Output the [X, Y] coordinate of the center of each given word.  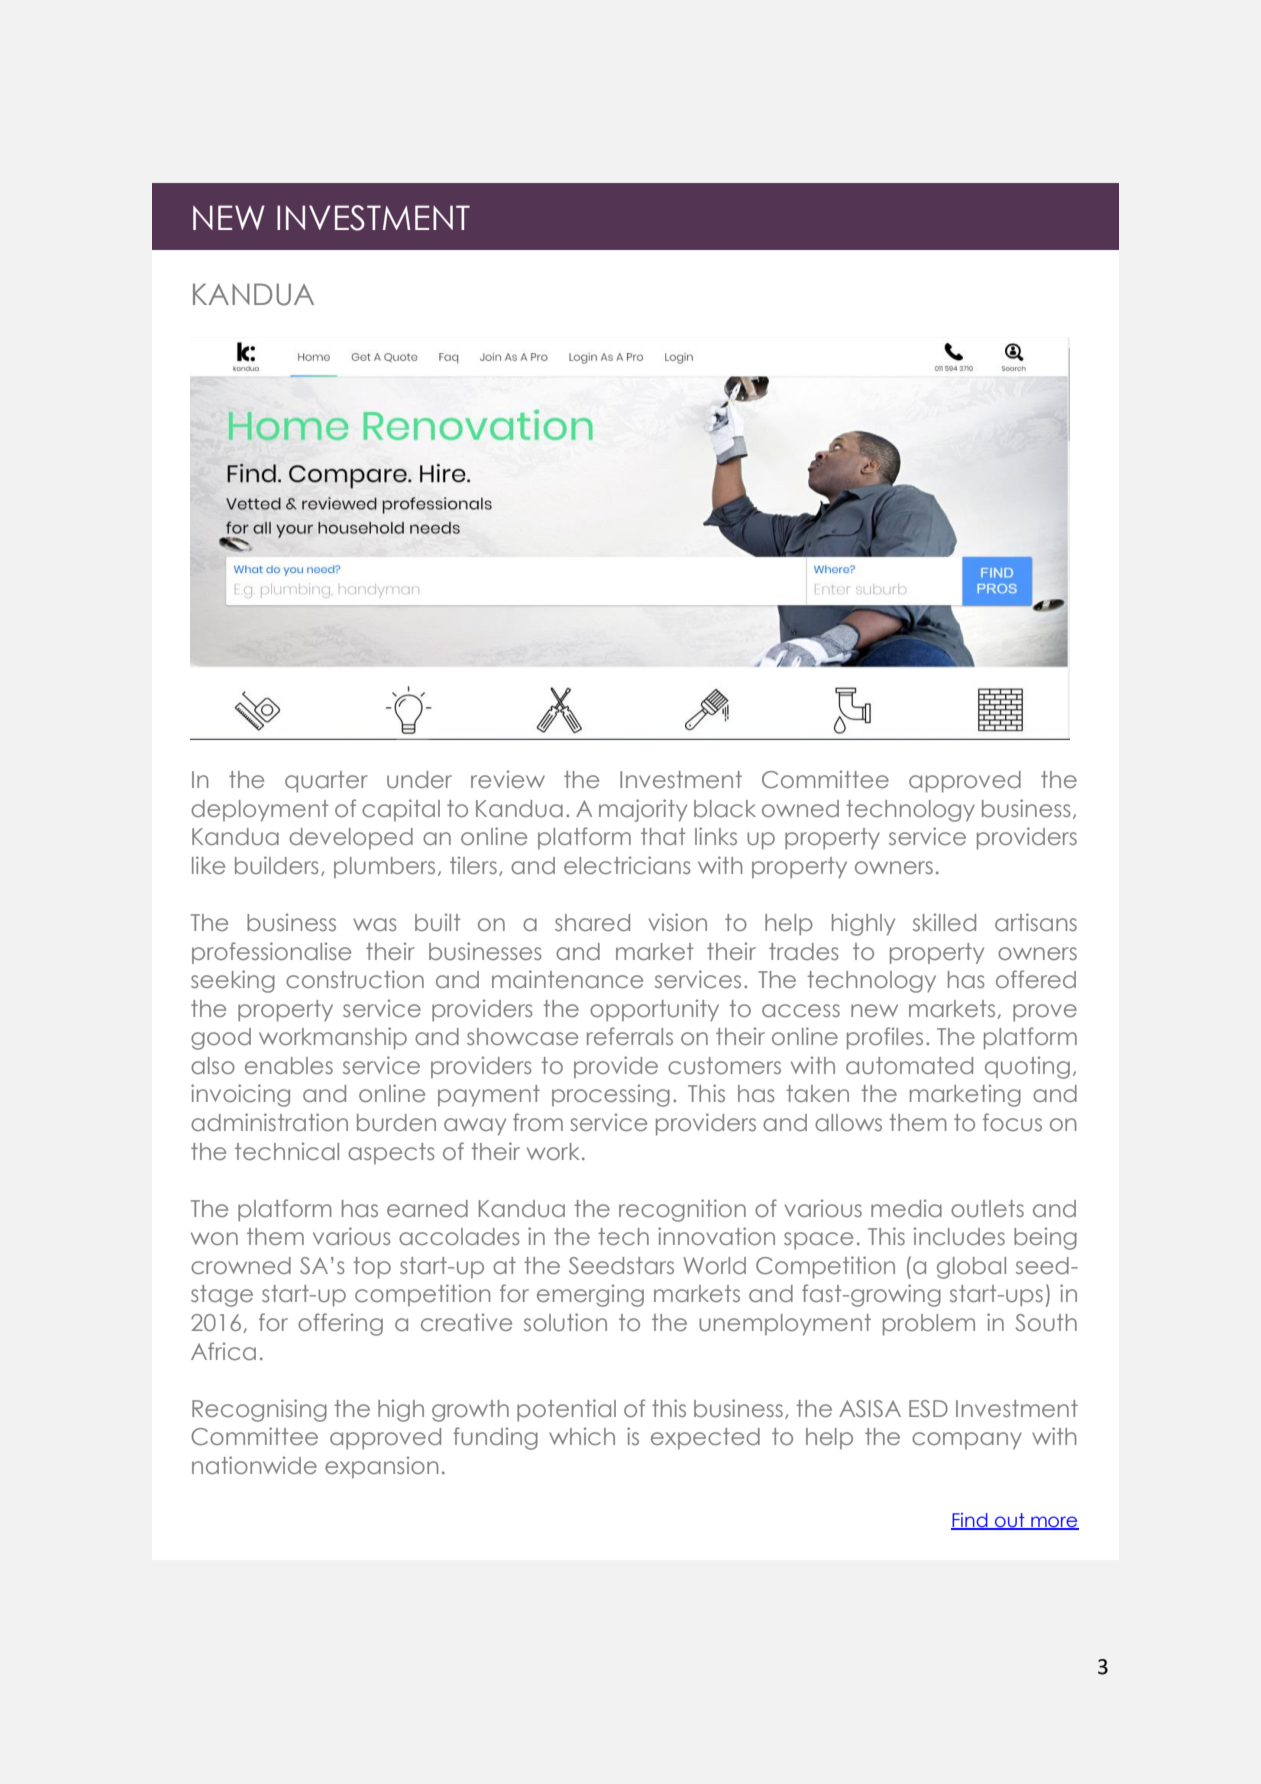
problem [929, 1325]
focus [1012, 1122]
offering [340, 1324]
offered [1036, 979]
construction [355, 979]
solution [565, 1322]
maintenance [567, 979]
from [538, 1122]
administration [269, 1122]
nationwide [254, 1465]
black [725, 808]
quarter [326, 782]
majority [643, 810]
